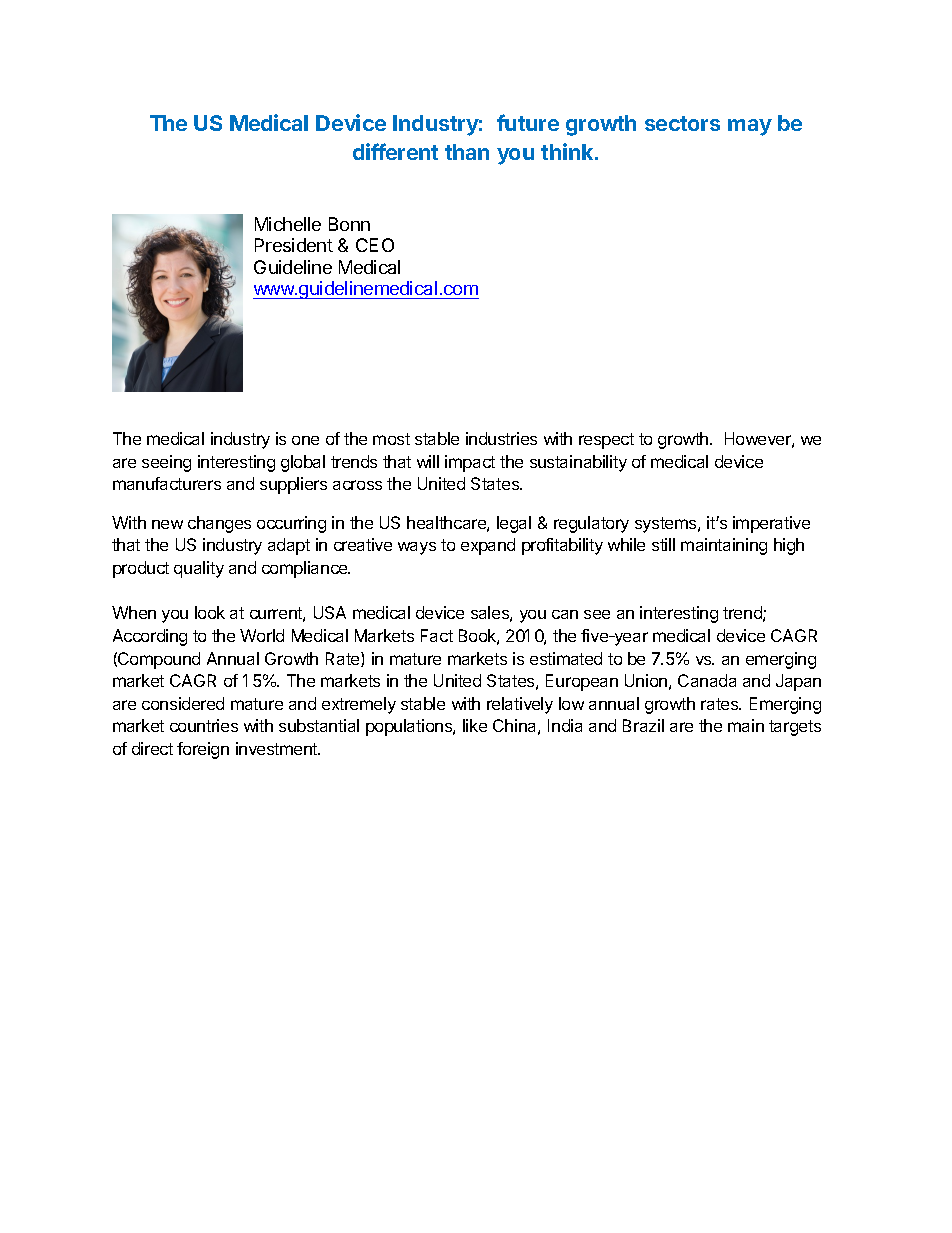 This image has width=952, height=1233. I want to click on quality, so click(199, 569).
